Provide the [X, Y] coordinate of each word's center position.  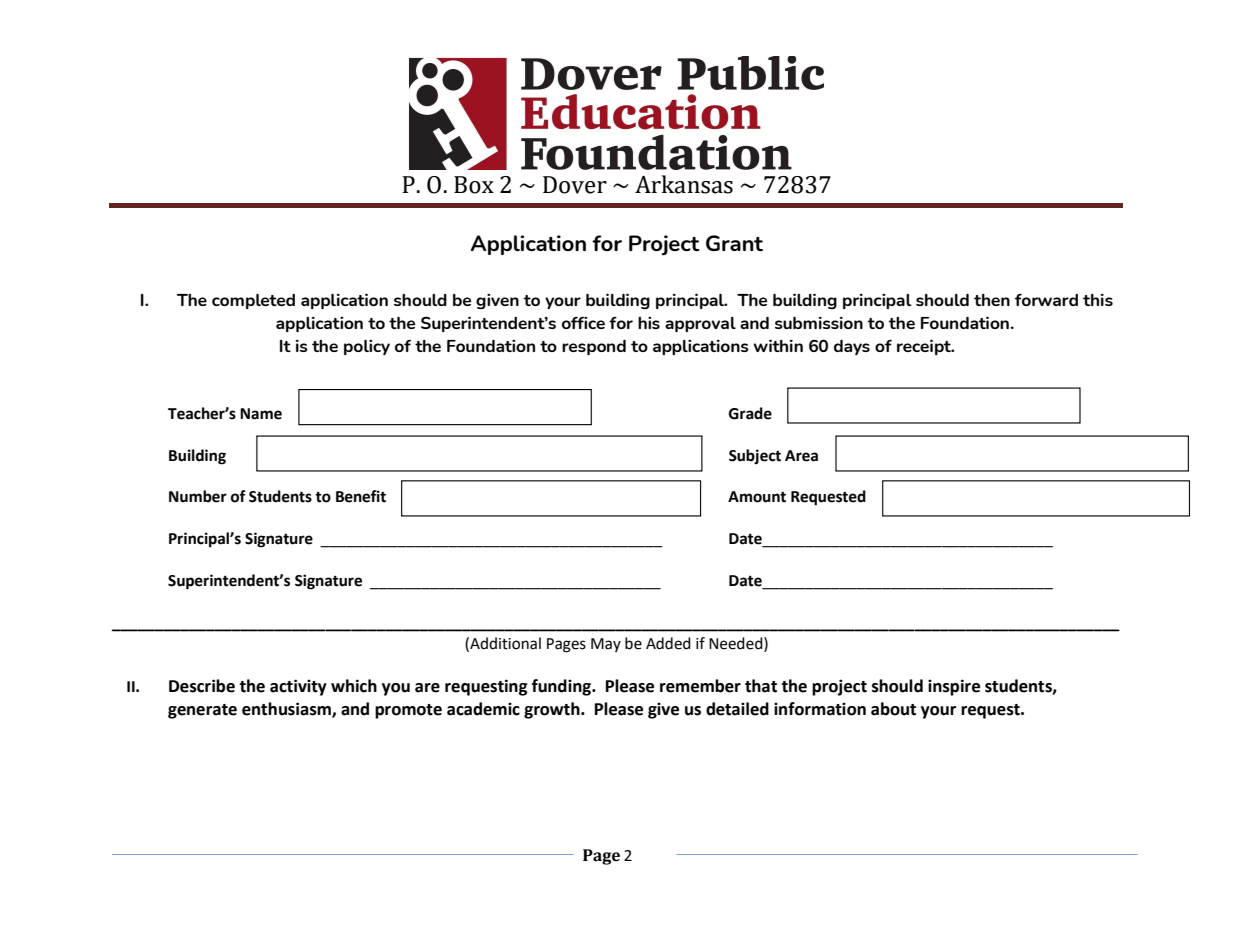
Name [261, 414]
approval [700, 324]
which [354, 686]
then [992, 300]
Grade [750, 413]
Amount [757, 497]
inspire [954, 687]
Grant [734, 243]
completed [253, 301]
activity [298, 687]
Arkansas [684, 184]
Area [801, 456]
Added [668, 643]
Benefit [361, 496]
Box [474, 185]
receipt [925, 347]
